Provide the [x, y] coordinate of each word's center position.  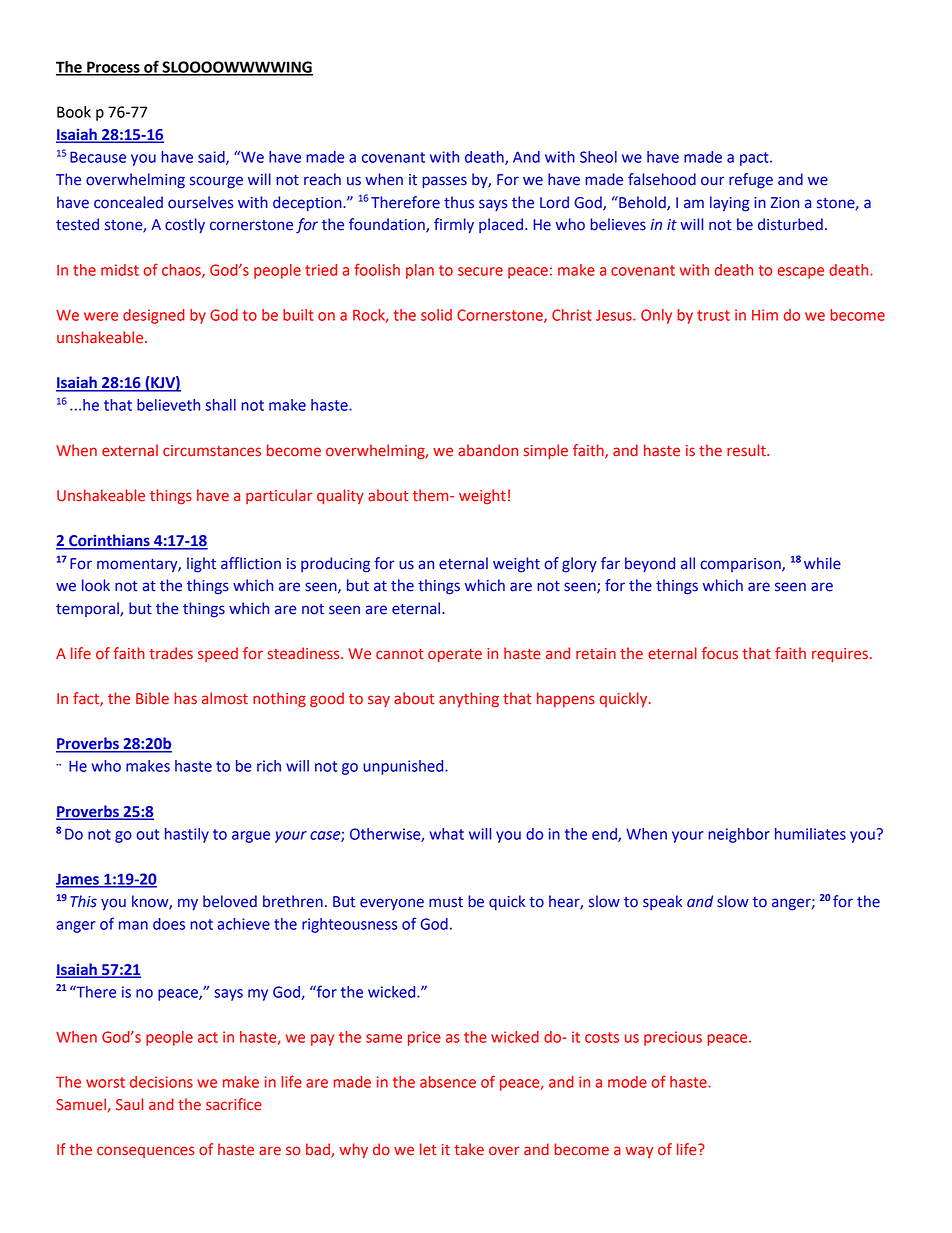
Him [765, 315]
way [639, 1152]
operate [455, 655]
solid [436, 315]
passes [444, 182]
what [446, 834]
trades [171, 653]
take [469, 1149]
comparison [741, 565]
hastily [187, 835]
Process [113, 68]
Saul [129, 1104]
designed [154, 316]
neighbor [739, 835]
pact [755, 159]
